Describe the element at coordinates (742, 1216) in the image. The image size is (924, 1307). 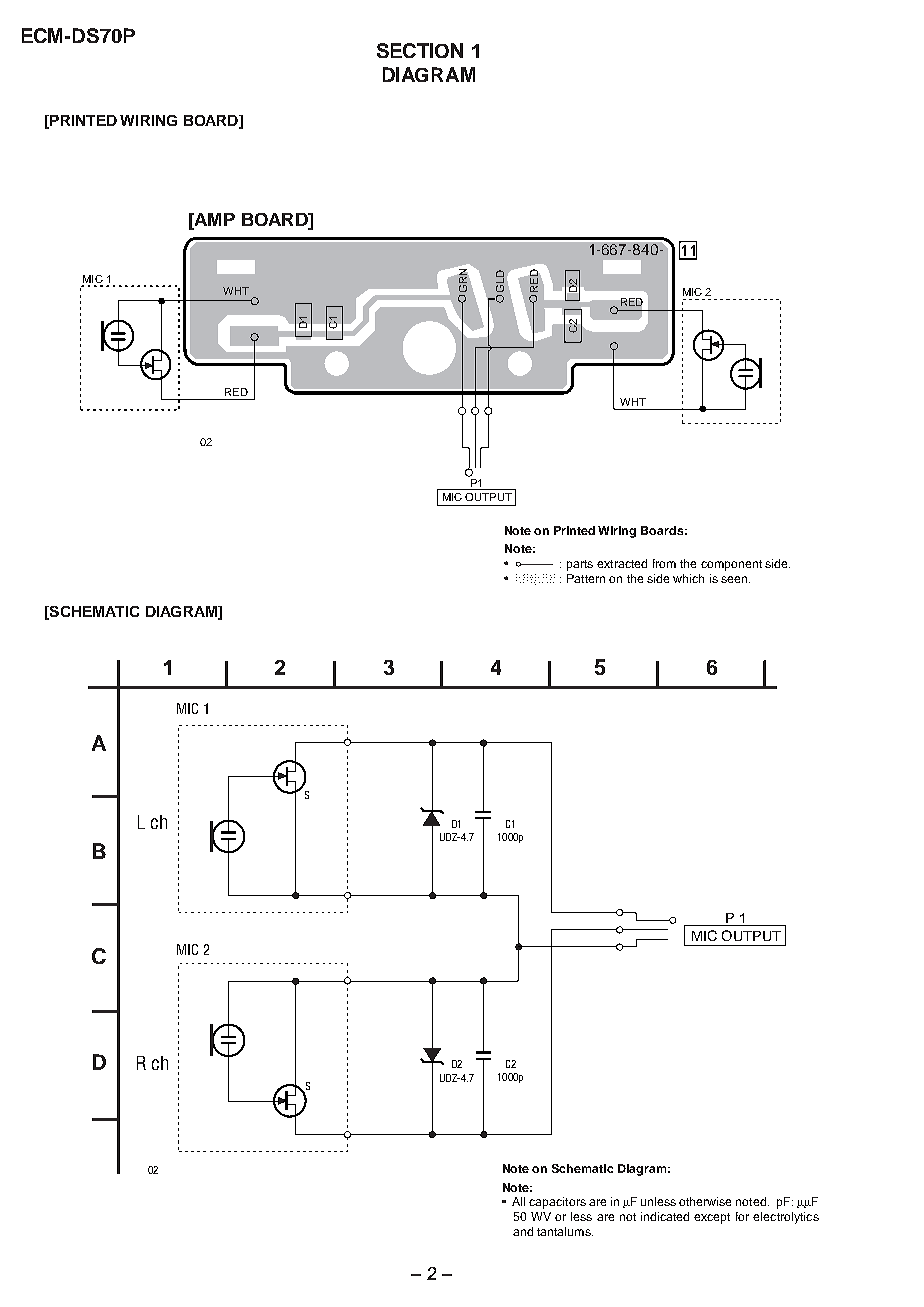
I see `for` at that location.
